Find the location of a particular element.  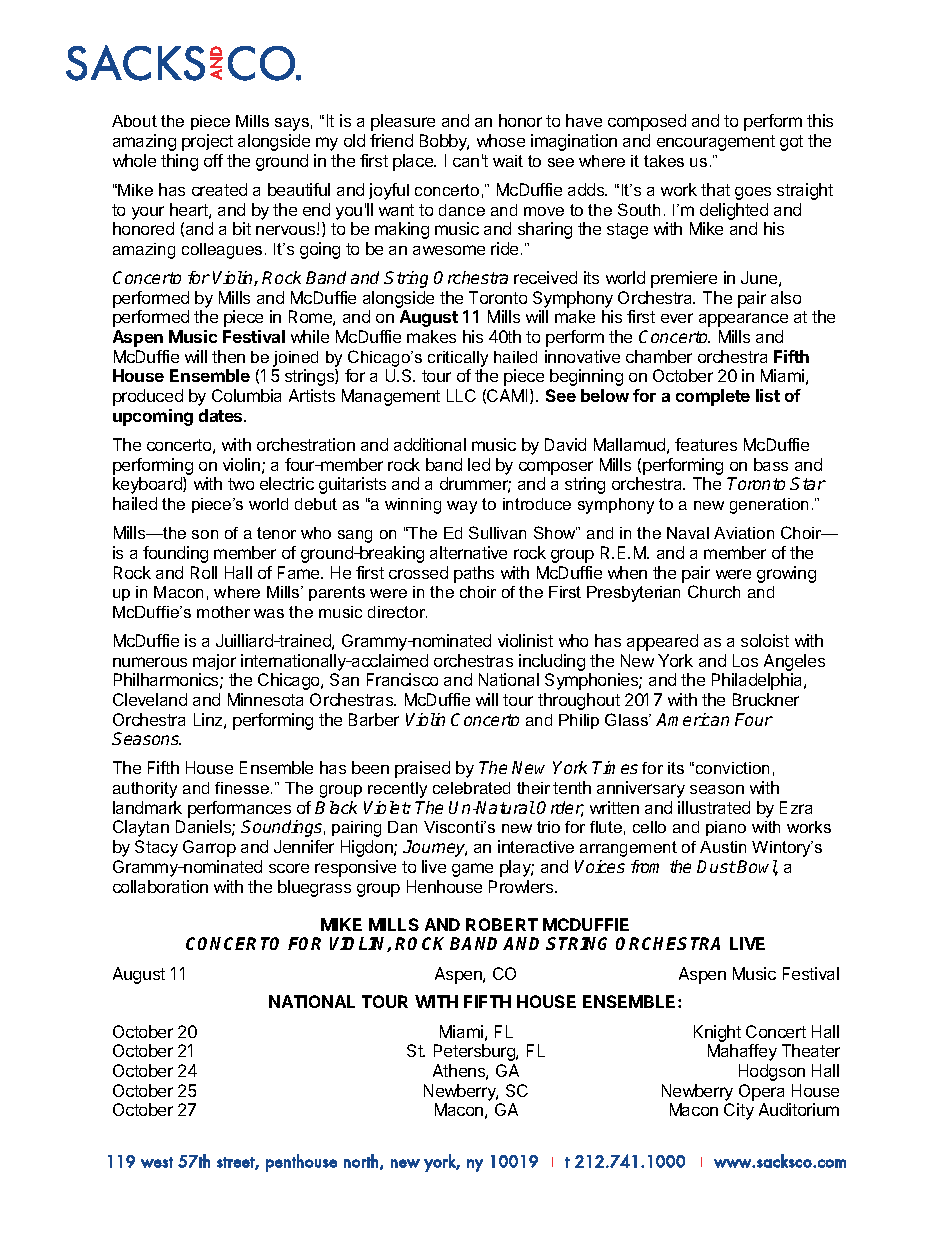

project is located at coordinates (207, 142).
